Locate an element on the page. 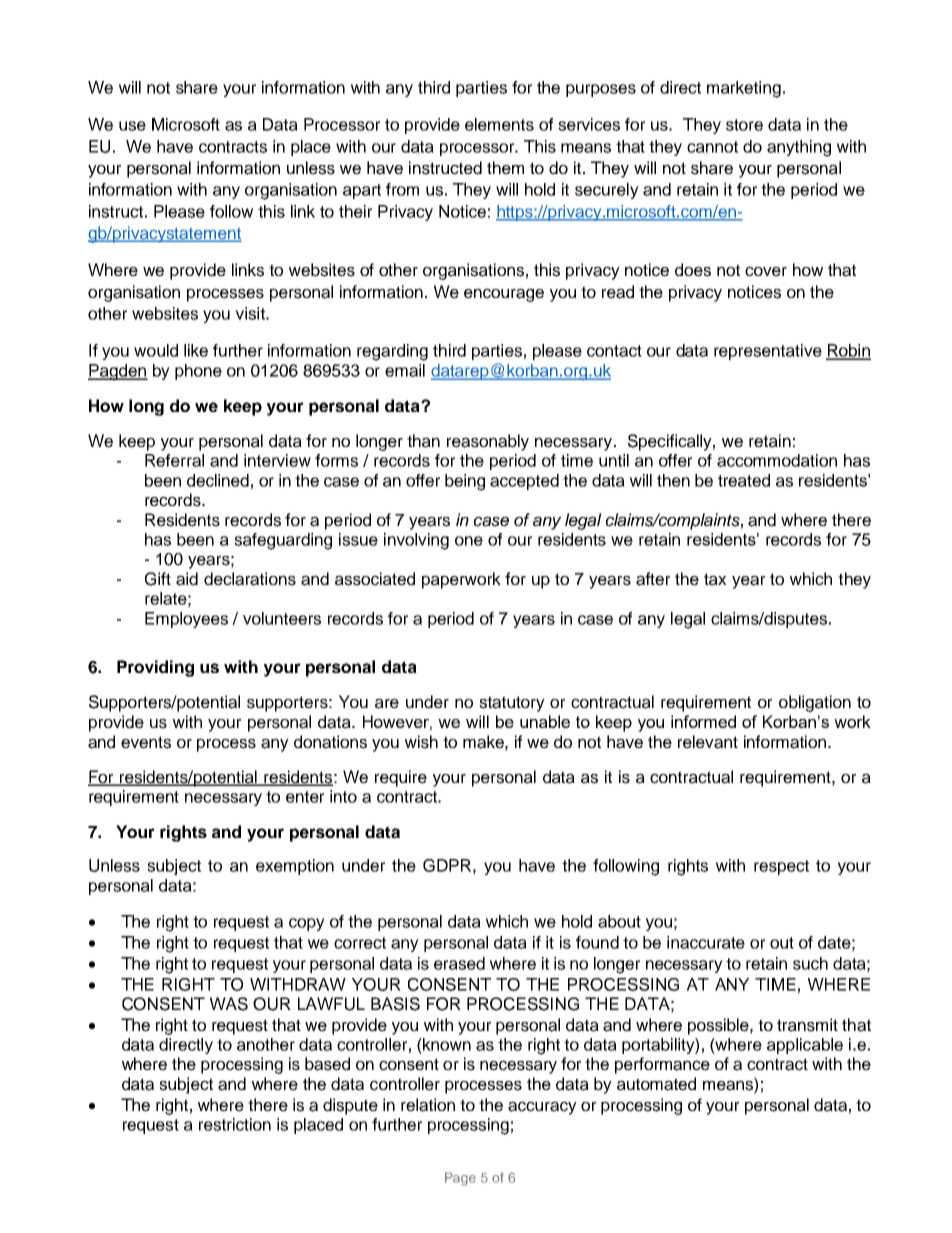 This page has width=952, height=1233. use is located at coordinates (132, 126).
